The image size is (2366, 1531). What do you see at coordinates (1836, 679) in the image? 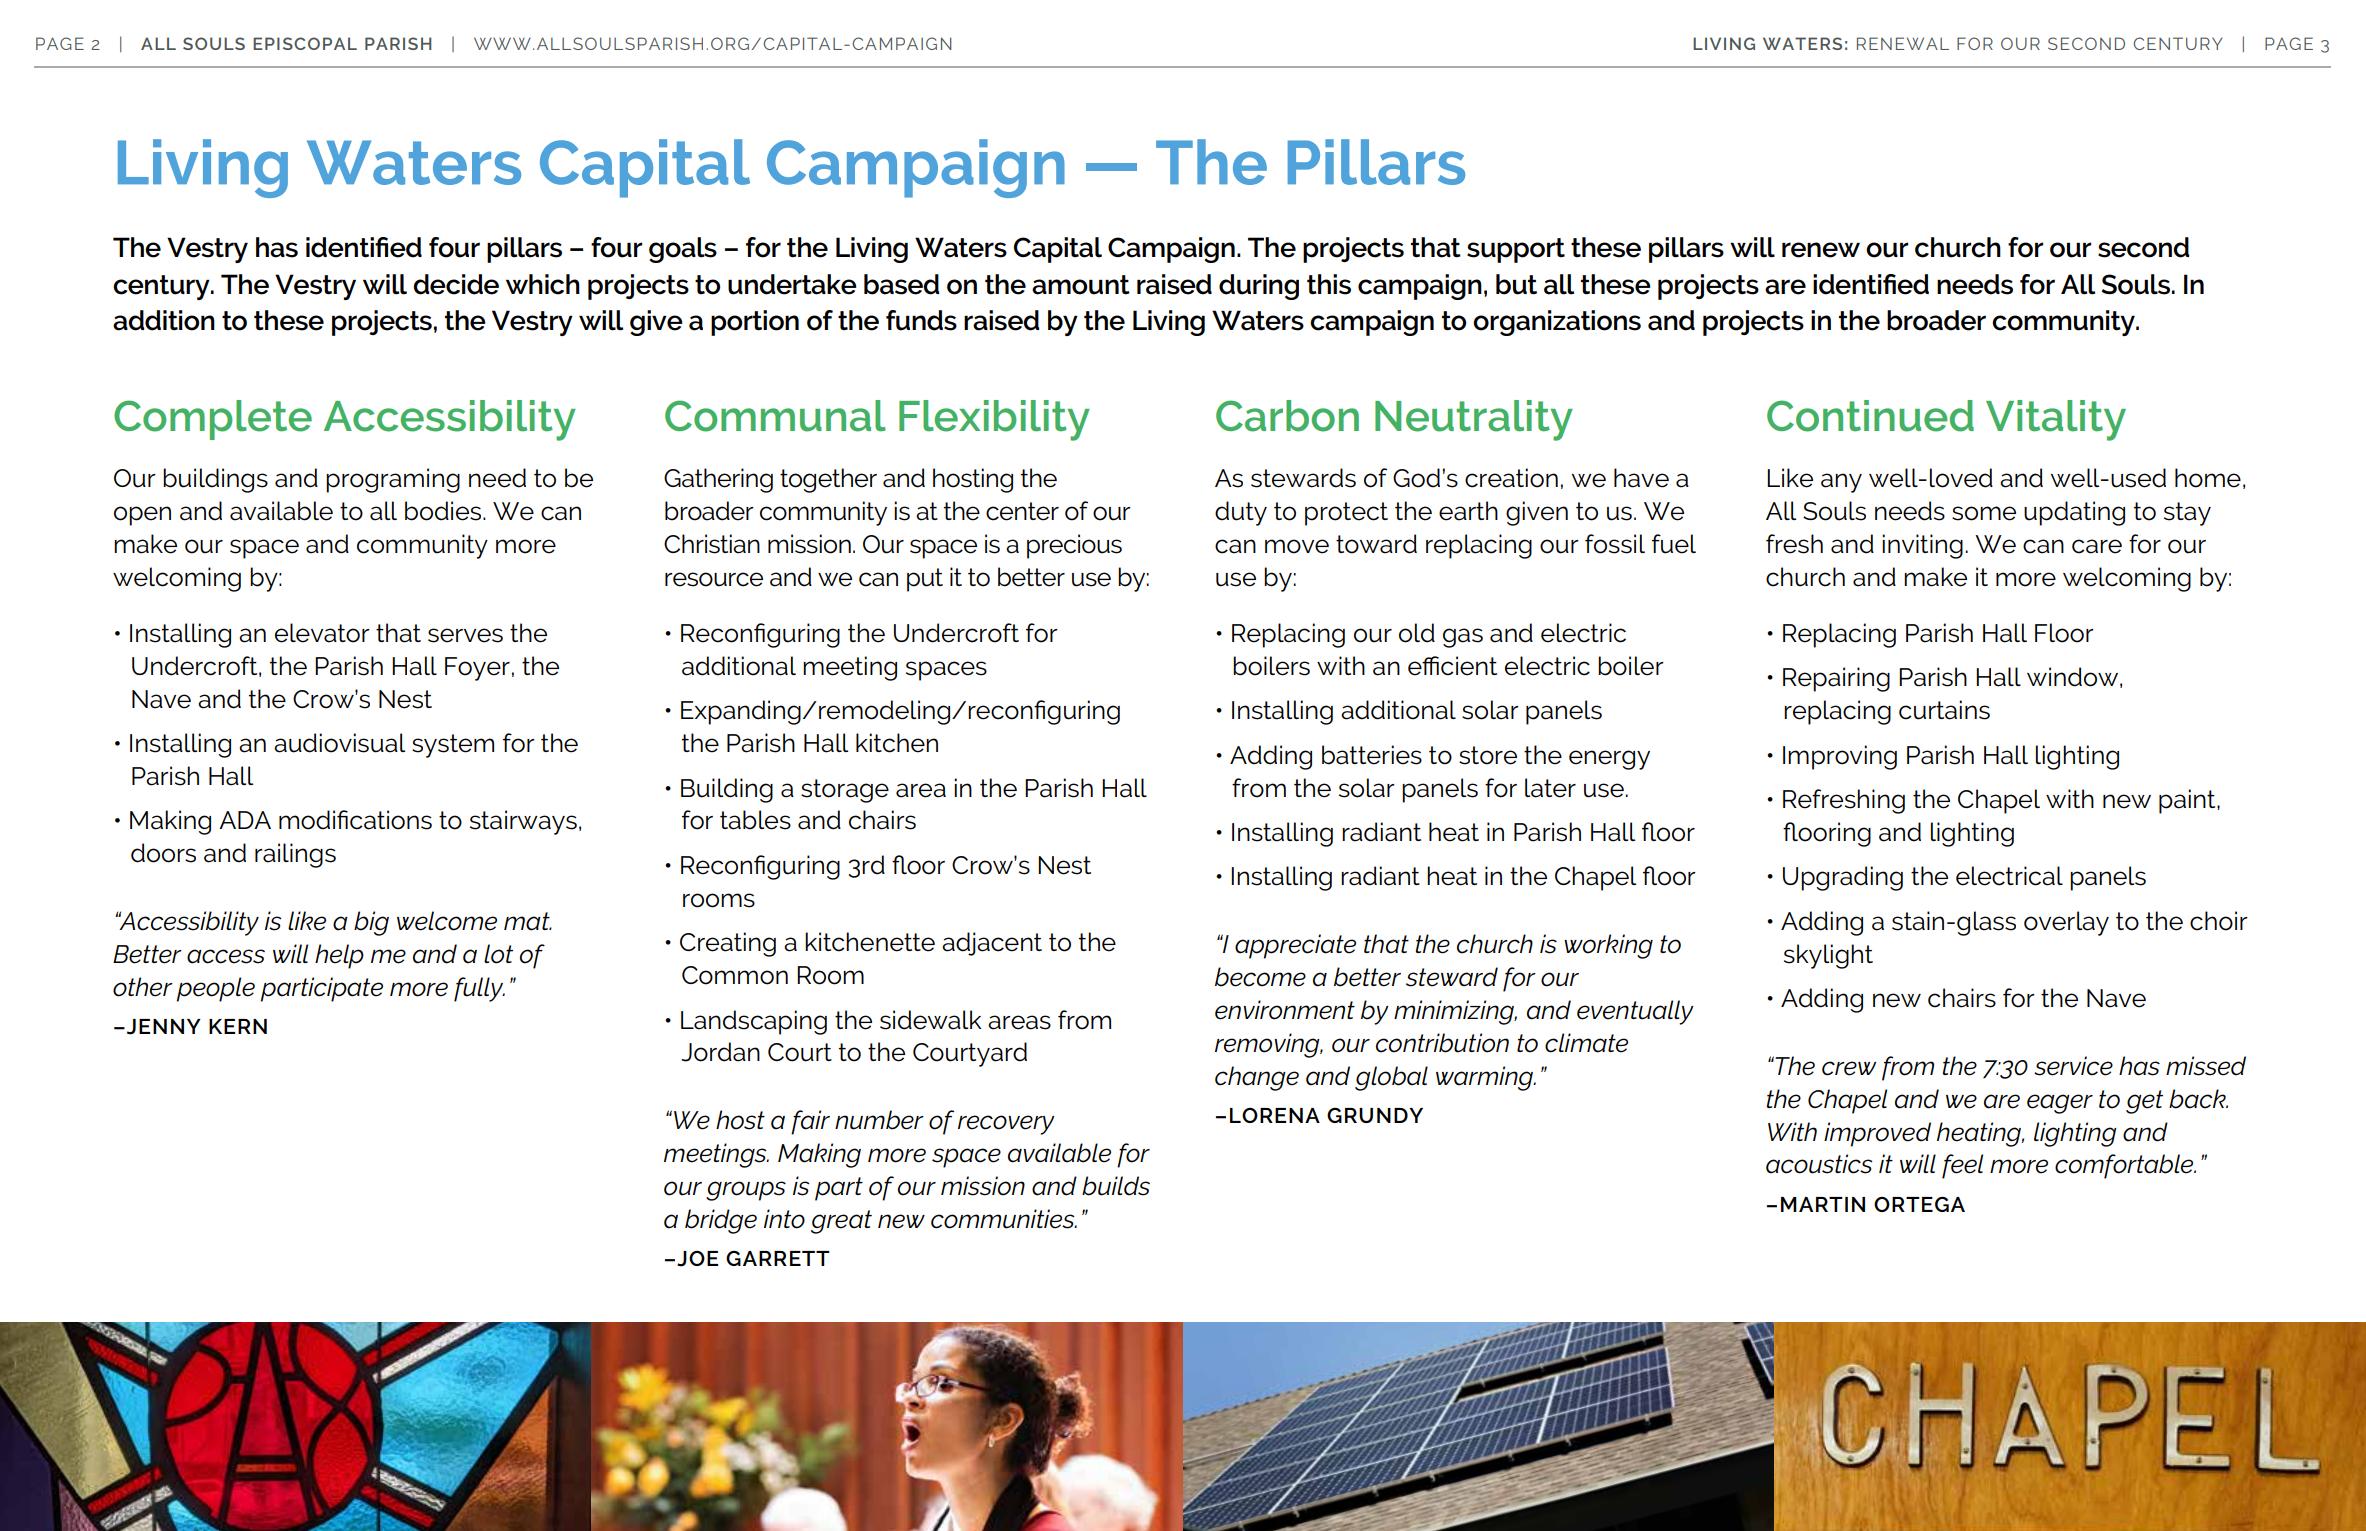
I see `Repairing` at bounding box center [1836, 679].
